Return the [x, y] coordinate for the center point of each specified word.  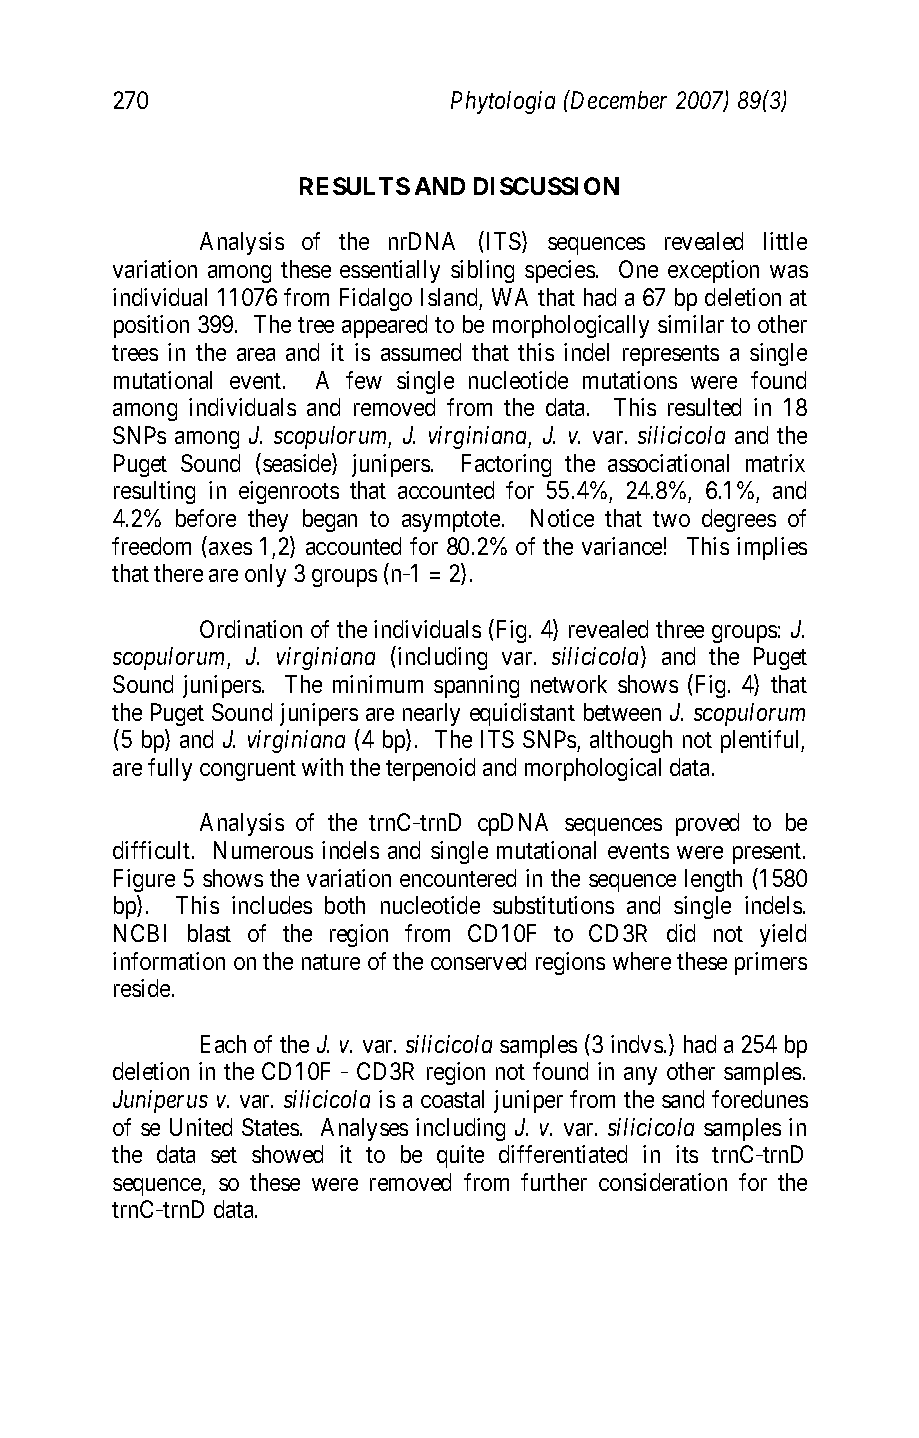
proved [707, 824]
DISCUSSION [546, 186]
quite [460, 1156]
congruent [248, 770]
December [617, 99]
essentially [390, 271]
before [206, 518]
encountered [458, 878]
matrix [775, 463]
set [224, 1155]
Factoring [506, 465]
